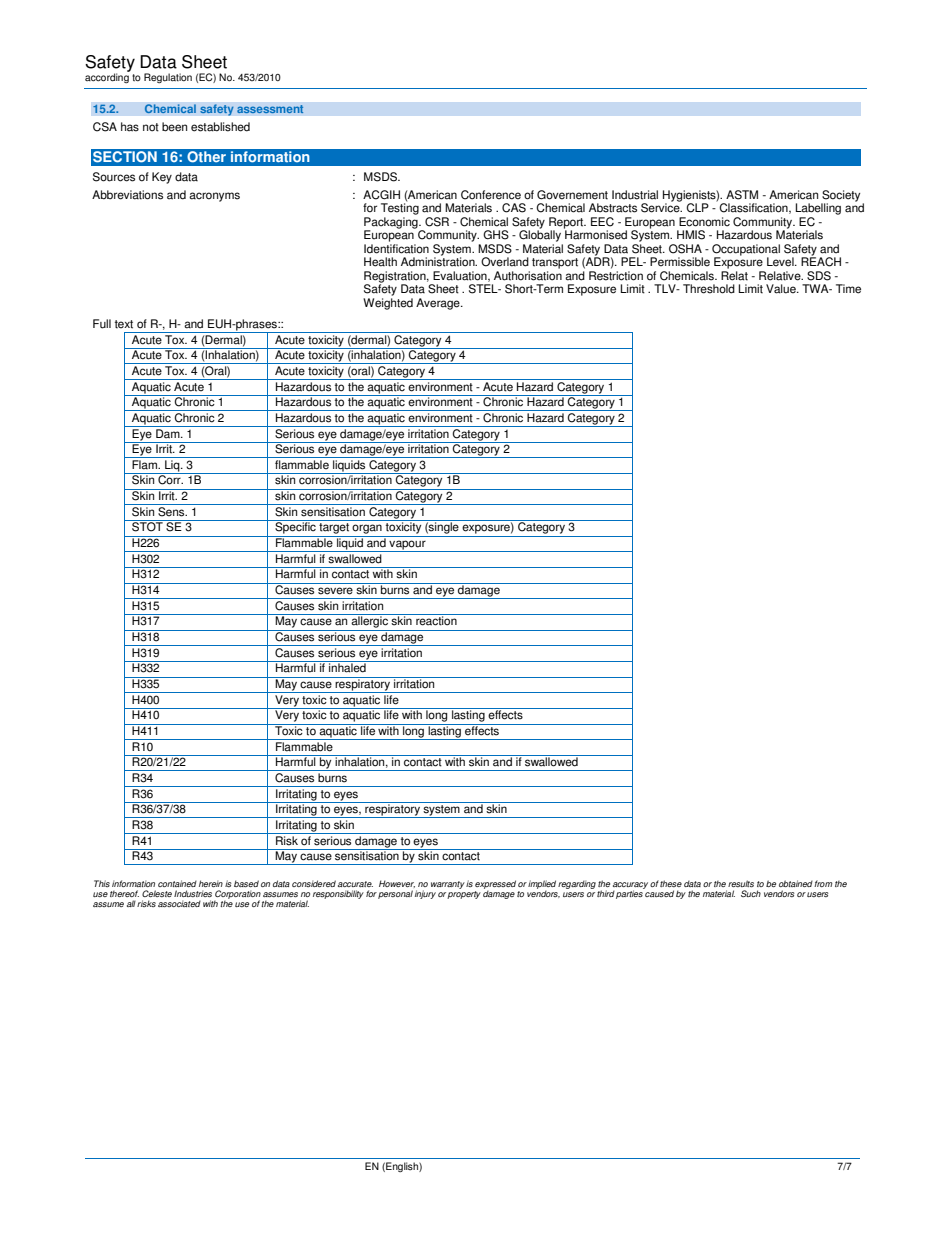 Image resolution: width=952 pixels, height=1233 pixels. I want to click on reaction, so click(436, 620).
